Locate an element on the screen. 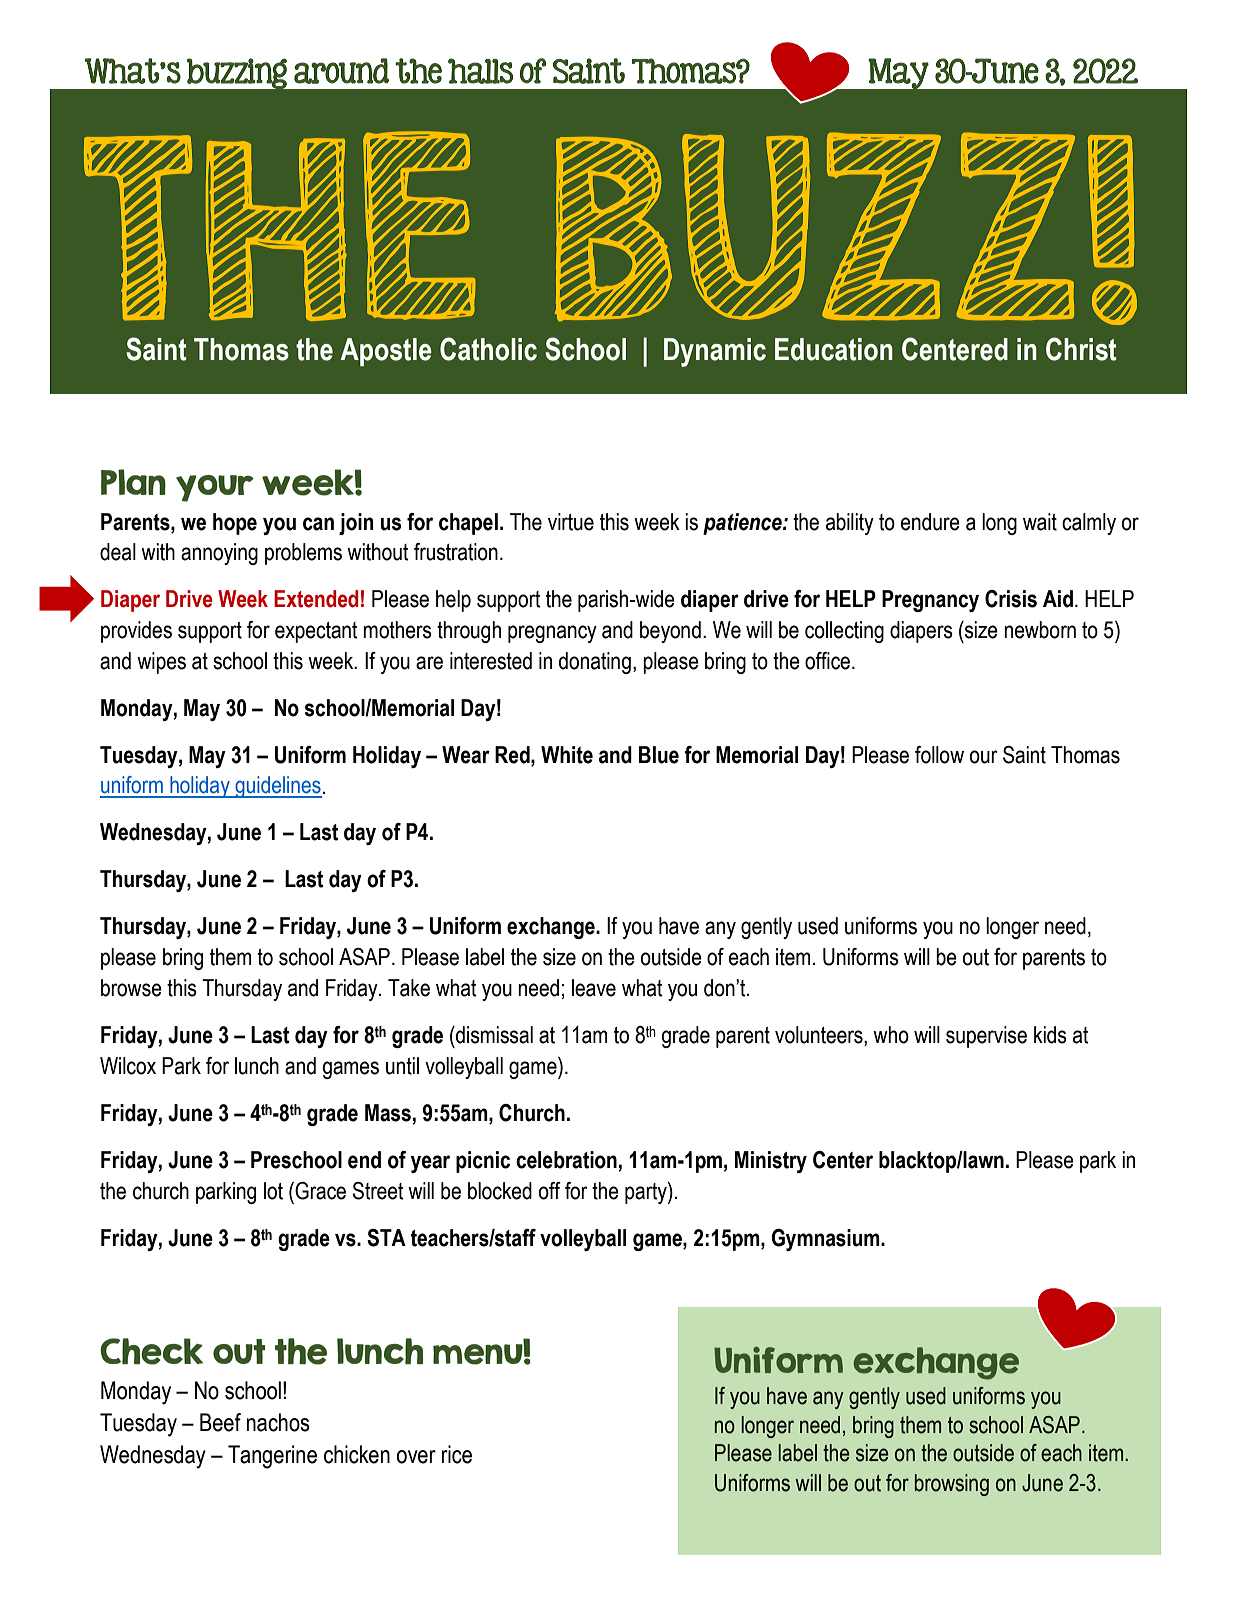 This screenshot has height=1606, width=1241. Beef is located at coordinates (220, 1422).
